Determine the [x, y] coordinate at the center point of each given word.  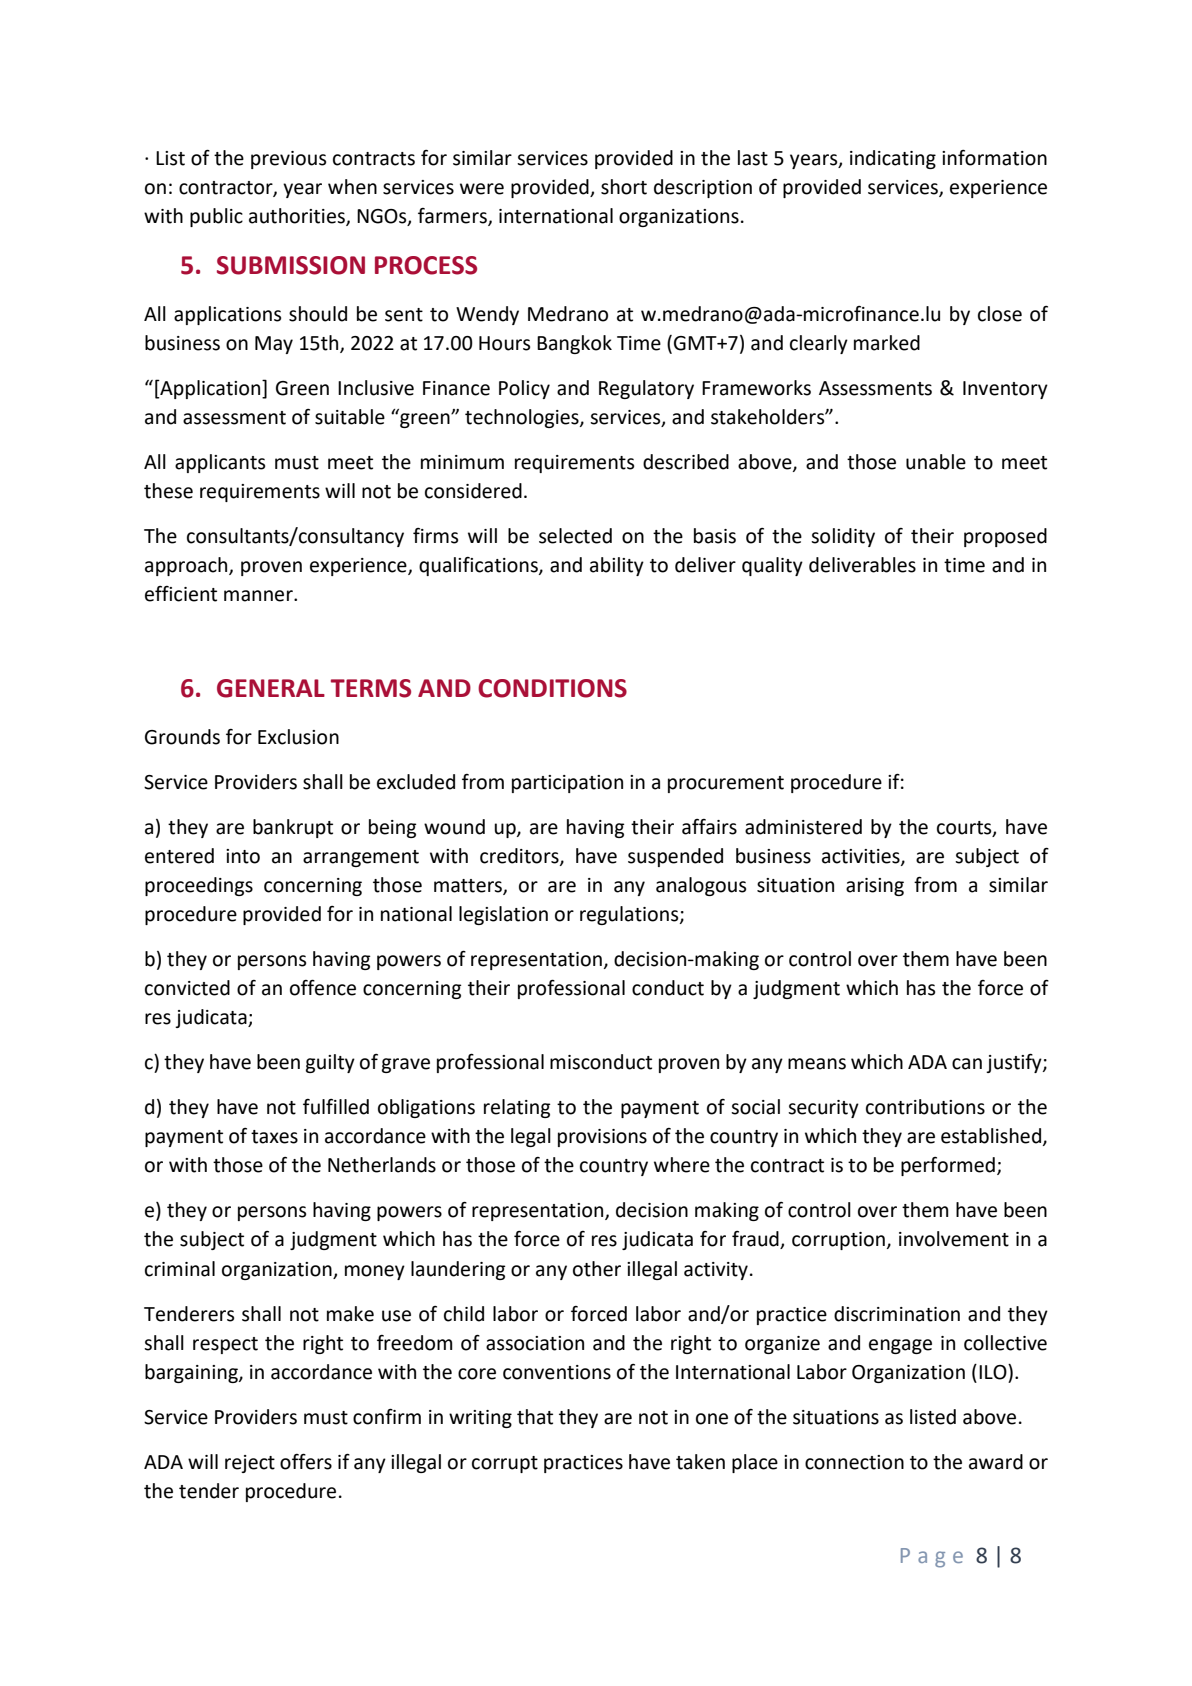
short [624, 187]
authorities [298, 217]
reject [250, 1464]
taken [700, 1462]
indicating [893, 159]
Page [932, 1558]
